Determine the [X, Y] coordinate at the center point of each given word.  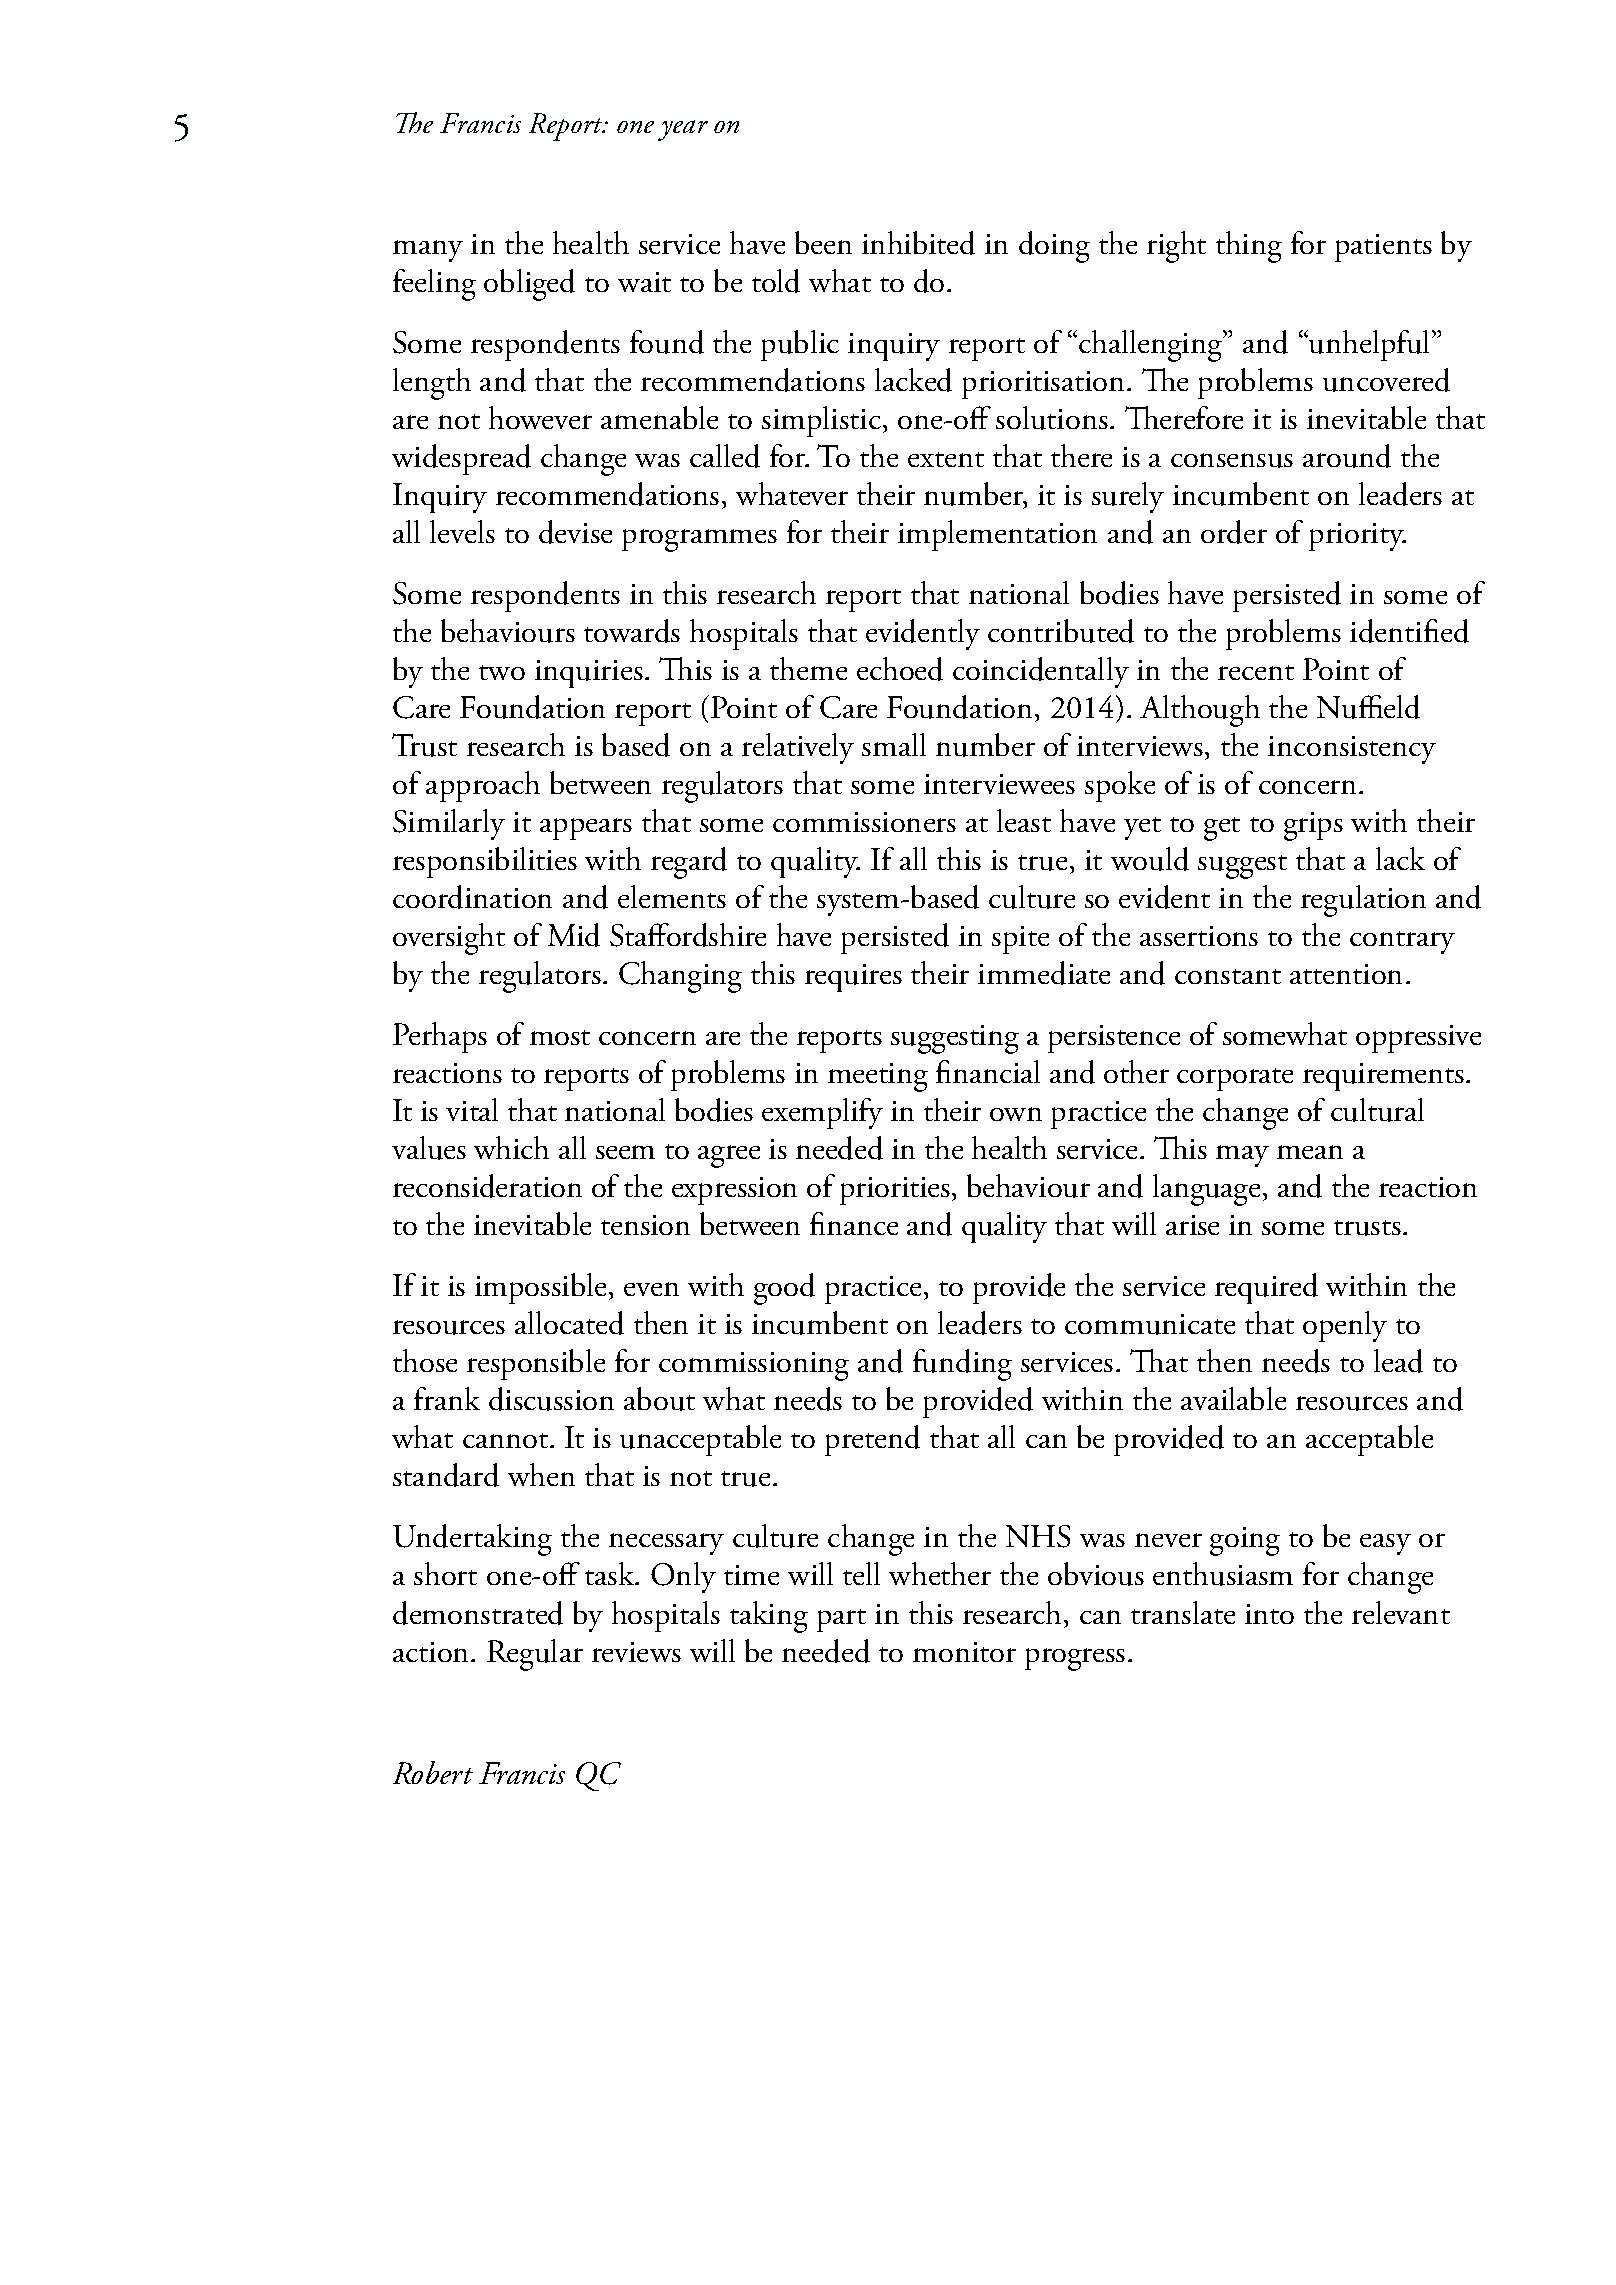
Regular [535, 1655]
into [1269, 1614]
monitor [964, 1652]
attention [1346, 974]
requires [853, 978]
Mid [574, 935]
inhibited [918, 243]
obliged [529, 285]
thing [1249, 247]
